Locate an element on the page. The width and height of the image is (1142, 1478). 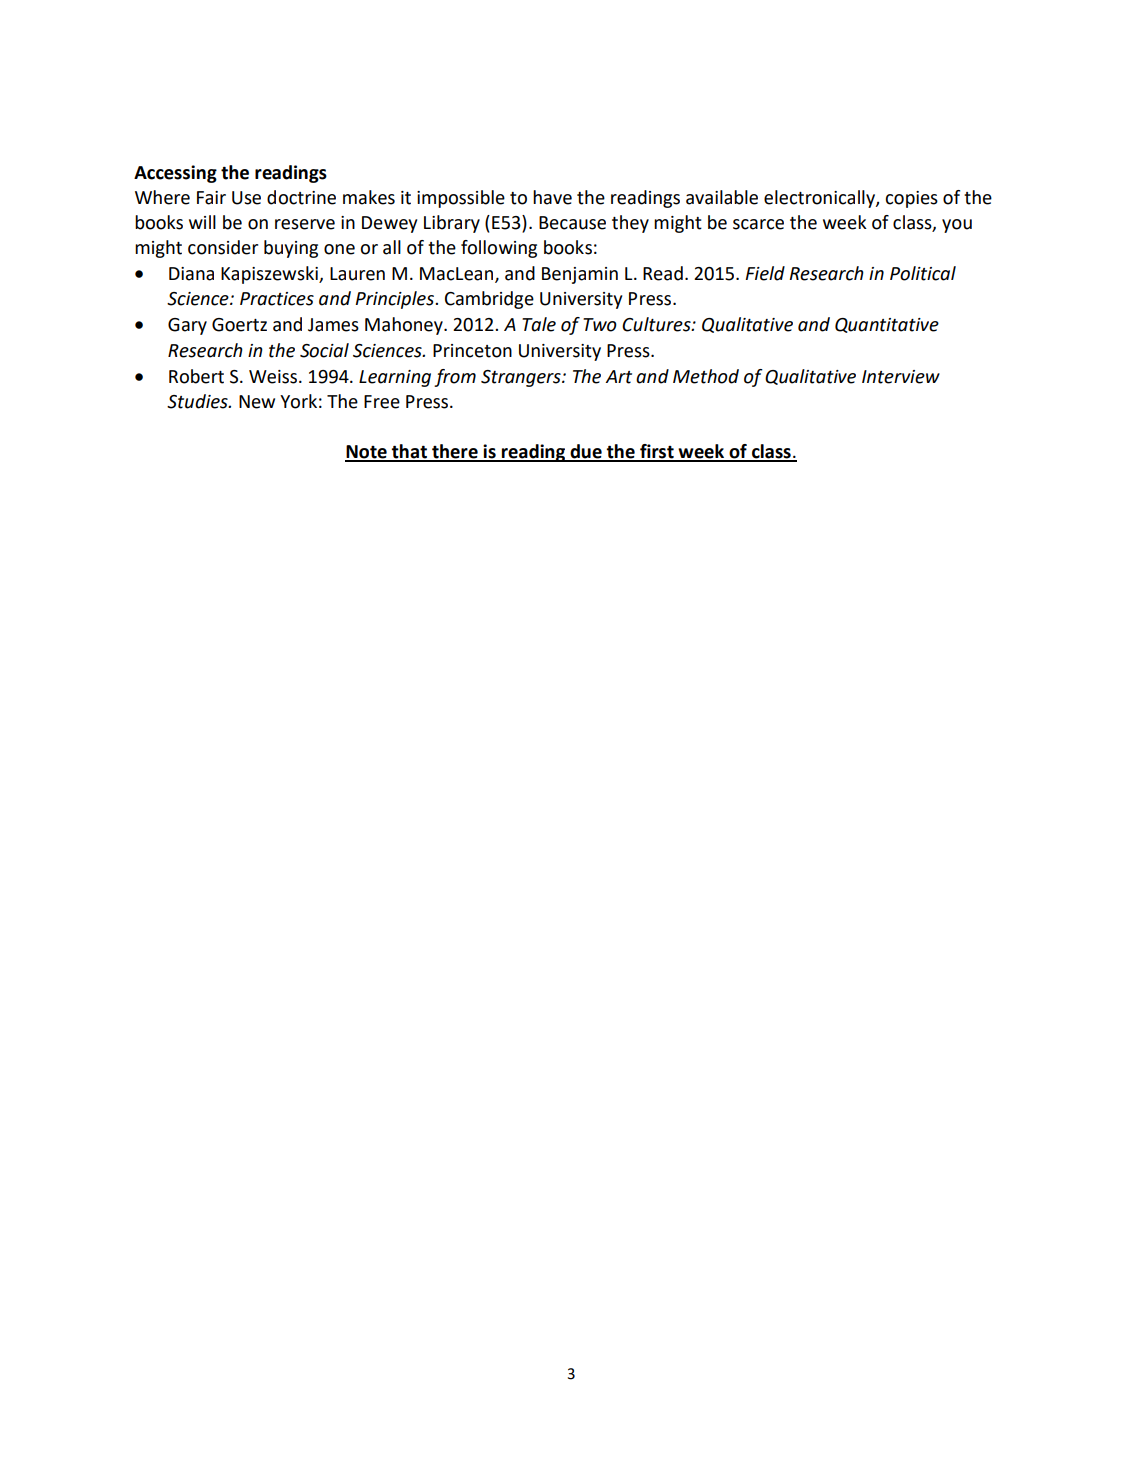
Practices is located at coordinates (277, 299).
